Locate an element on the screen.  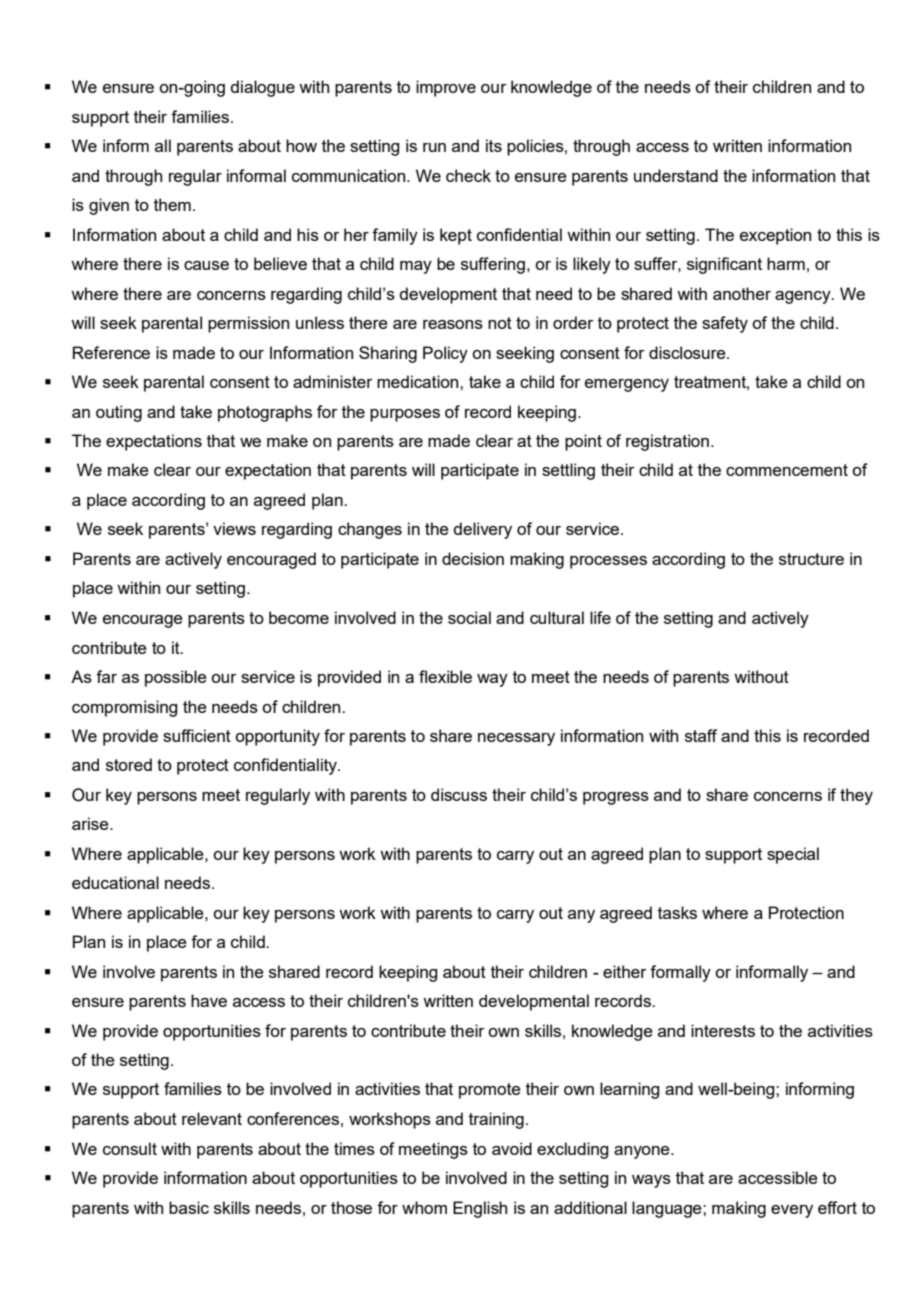
possible is located at coordinates (176, 678).
